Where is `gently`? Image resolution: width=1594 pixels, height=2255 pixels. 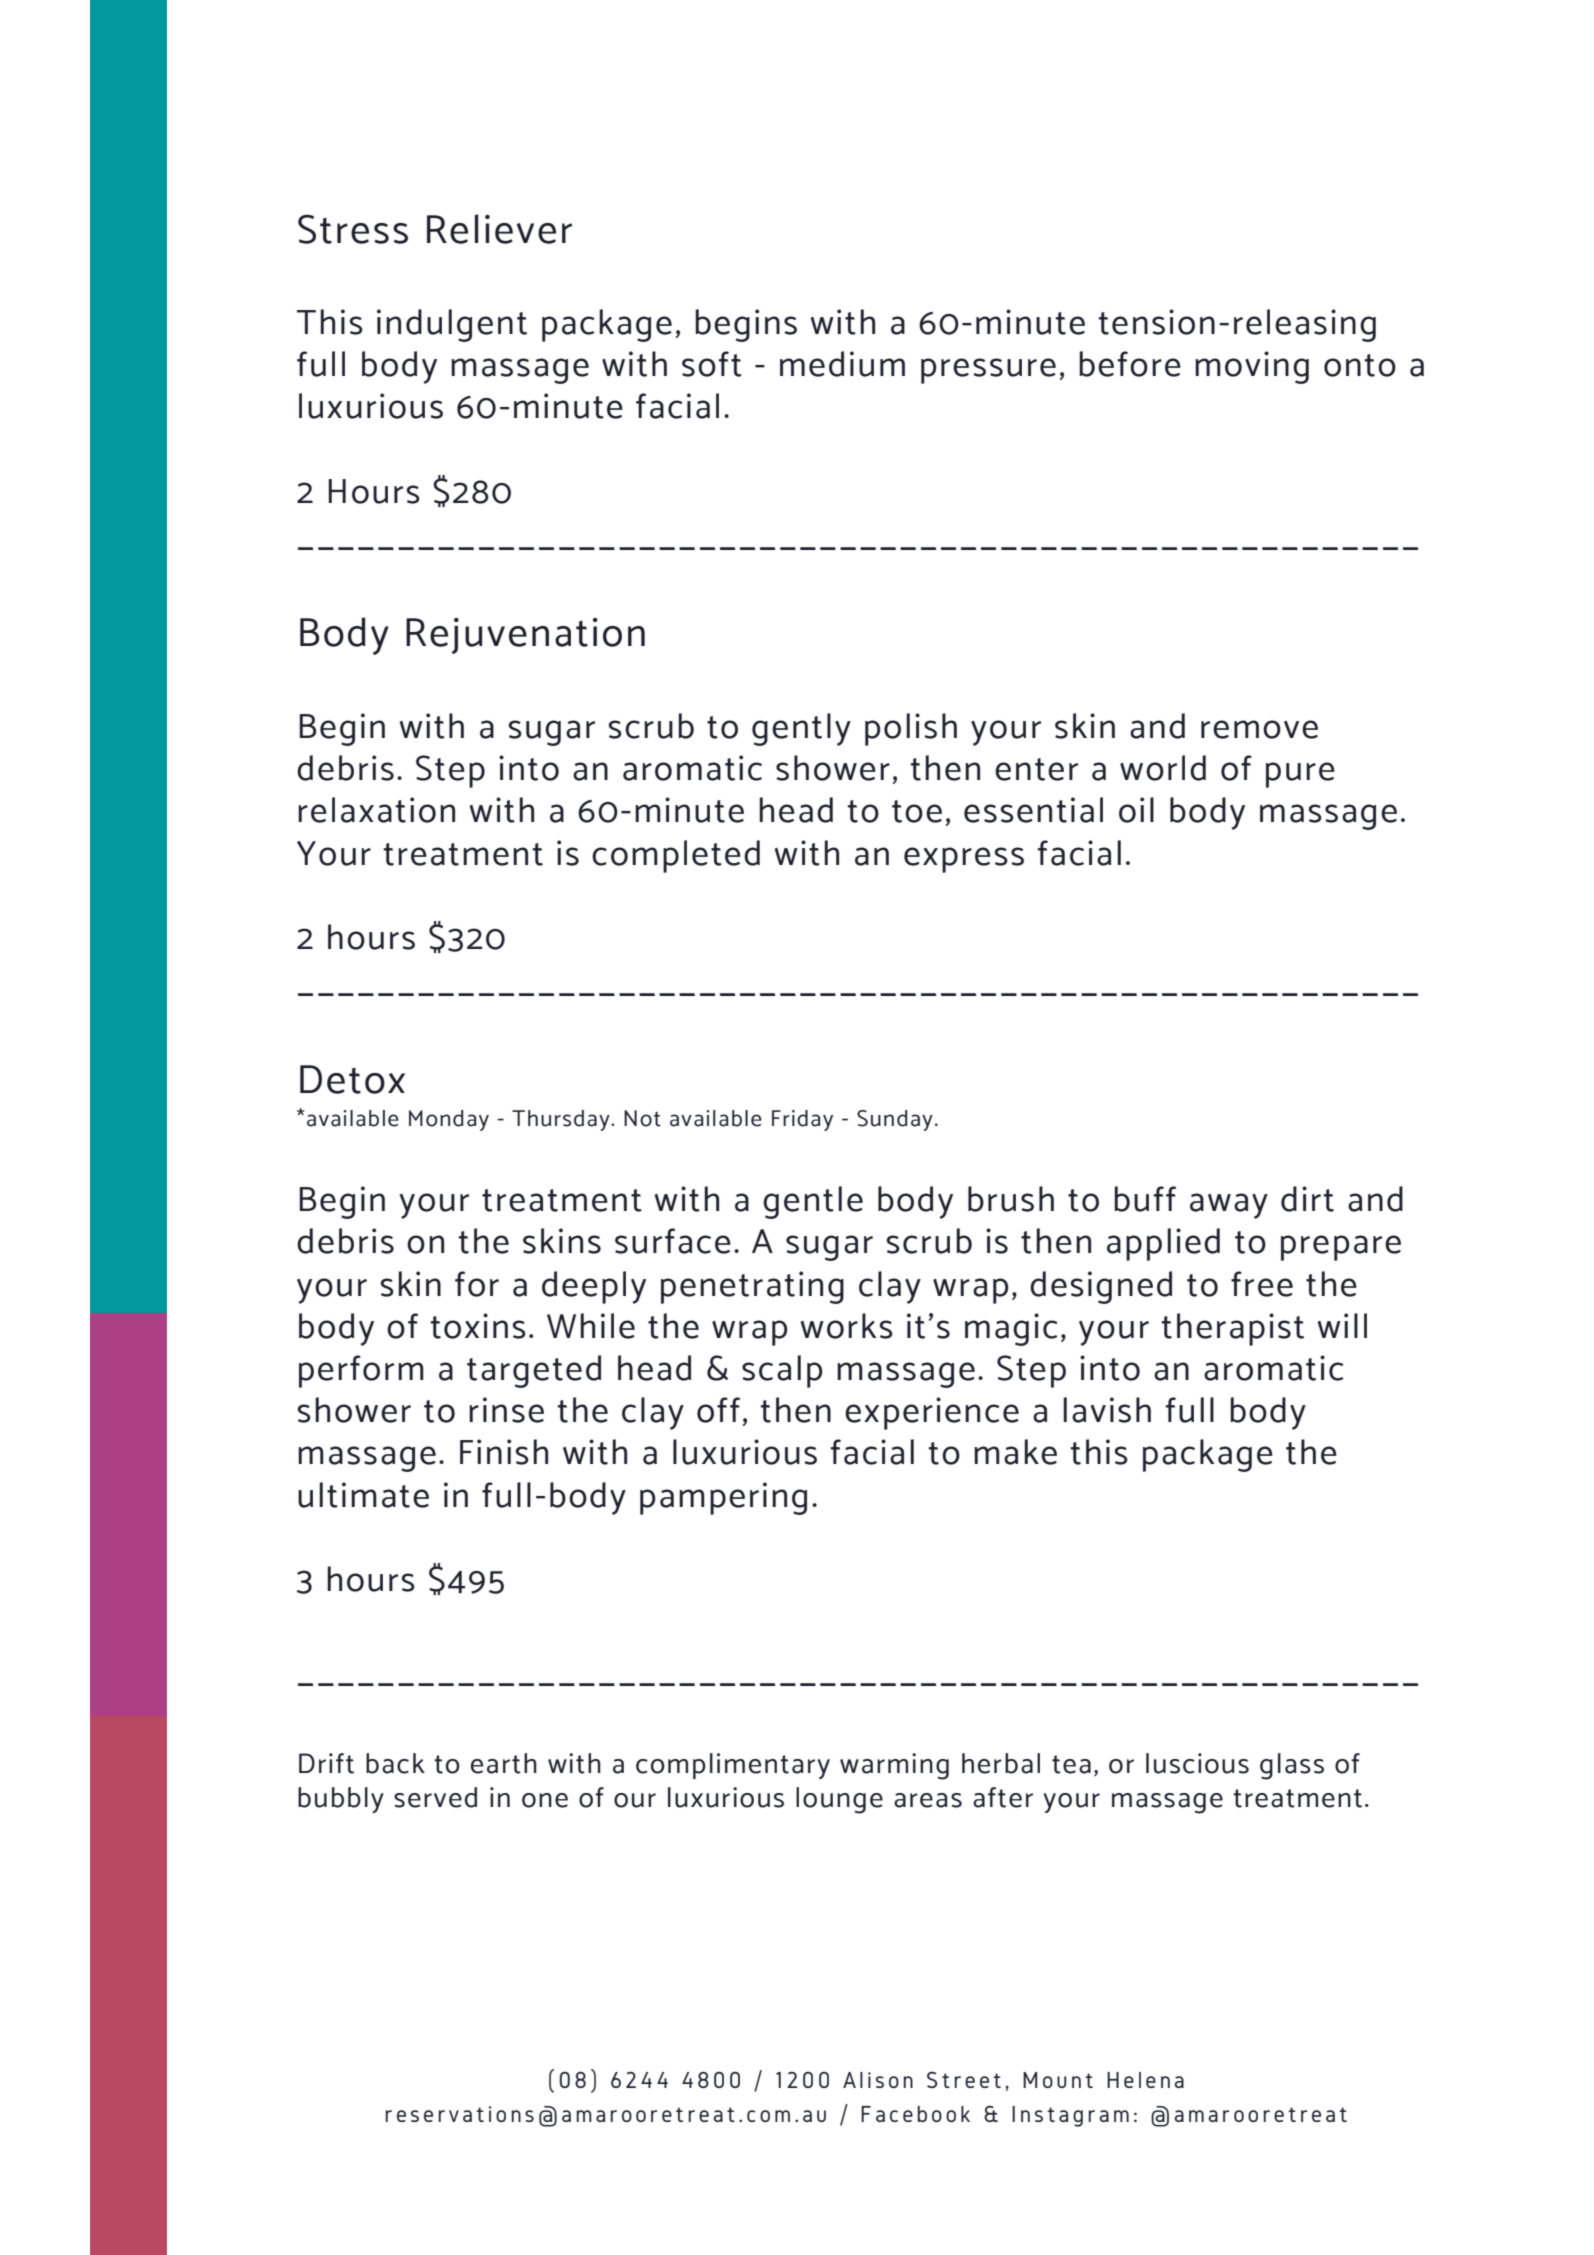 gently is located at coordinates (801, 729).
